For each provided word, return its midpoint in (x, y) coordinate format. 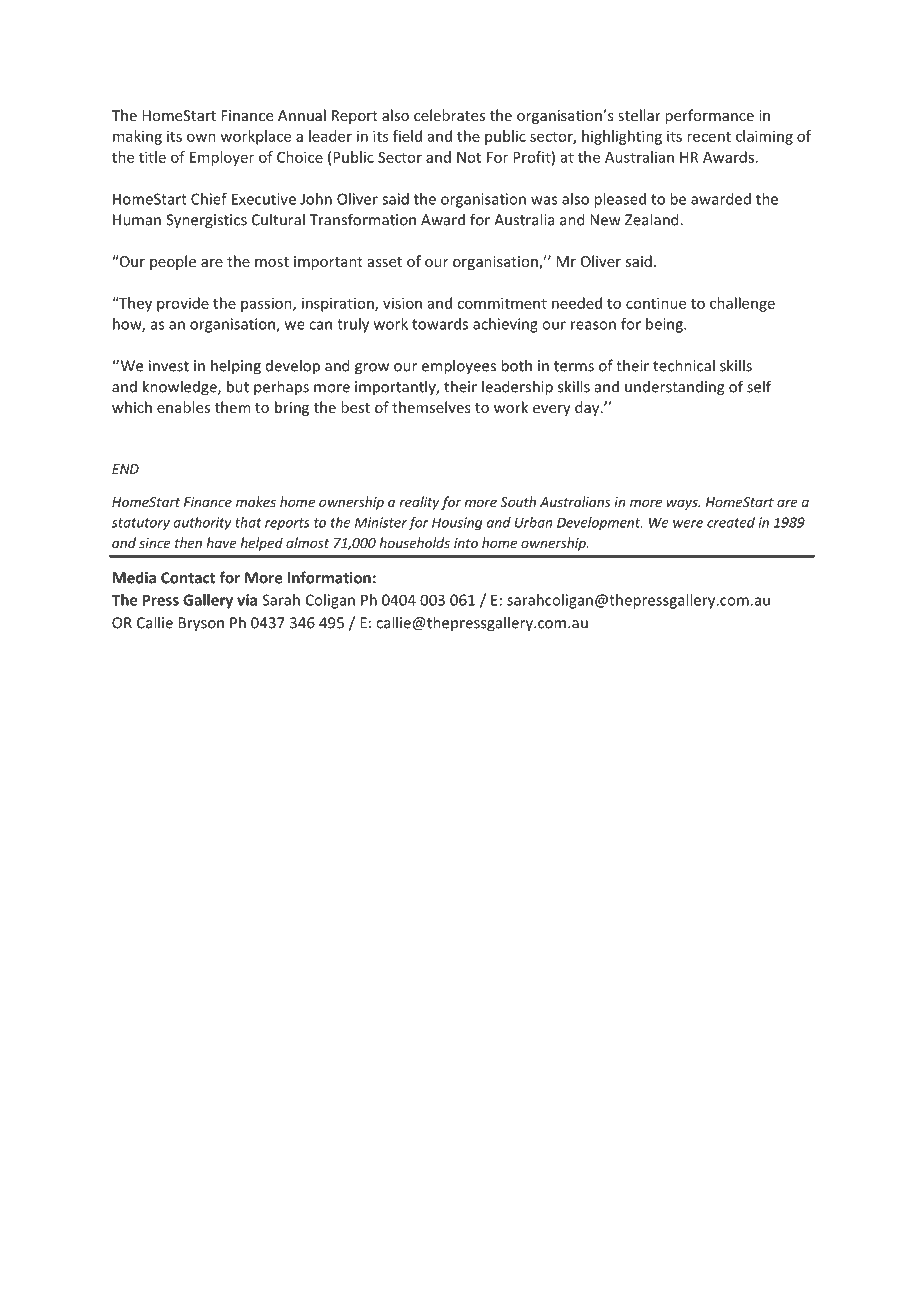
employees (459, 367)
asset (385, 262)
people (173, 262)
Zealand (653, 219)
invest (169, 366)
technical (684, 365)
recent (709, 137)
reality (419, 503)
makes (256, 501)
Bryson (201, 624)
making (137, 137)
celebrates (449, 115)
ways (683, 504)
